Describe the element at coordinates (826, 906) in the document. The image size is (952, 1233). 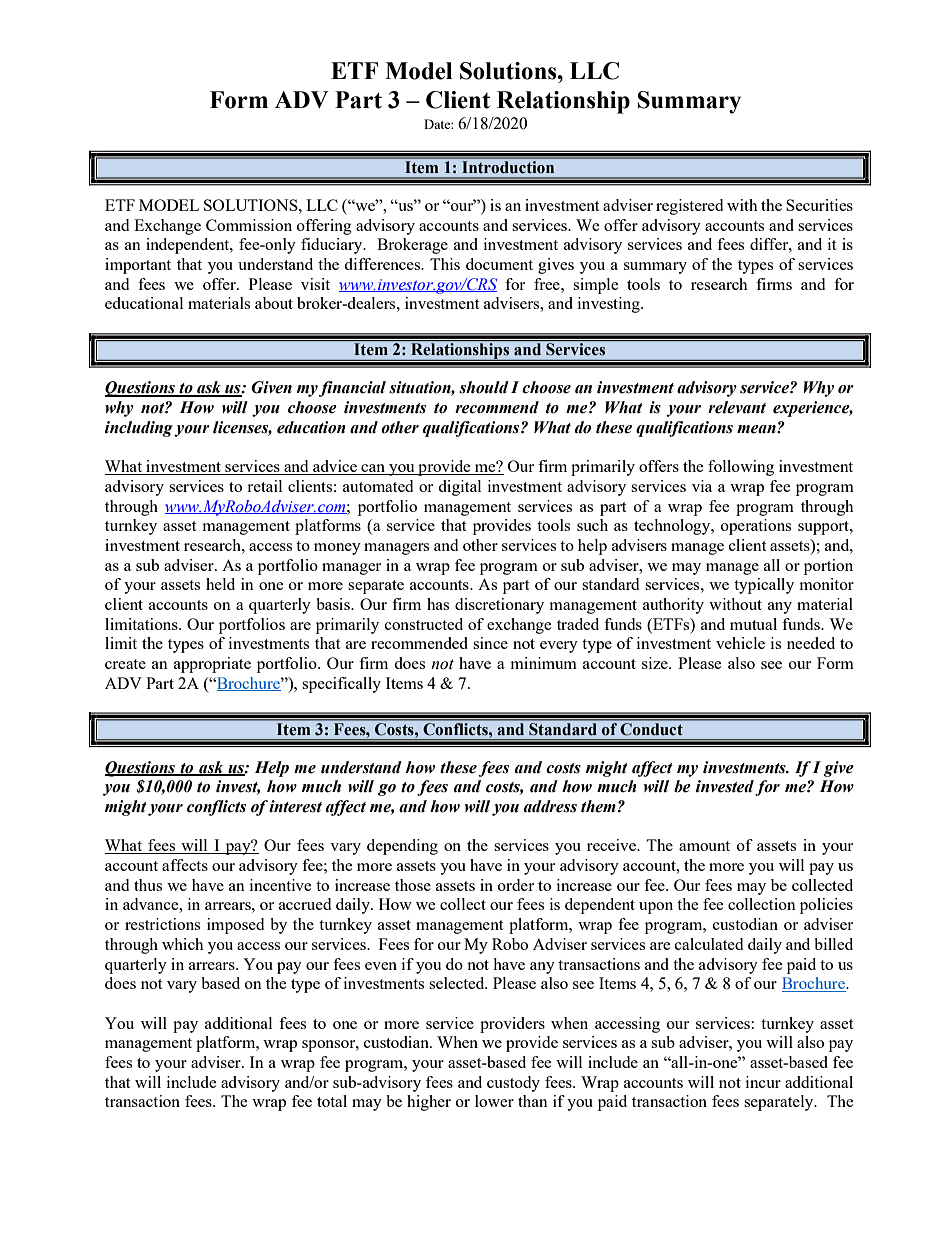
I see `policies` at that location.
